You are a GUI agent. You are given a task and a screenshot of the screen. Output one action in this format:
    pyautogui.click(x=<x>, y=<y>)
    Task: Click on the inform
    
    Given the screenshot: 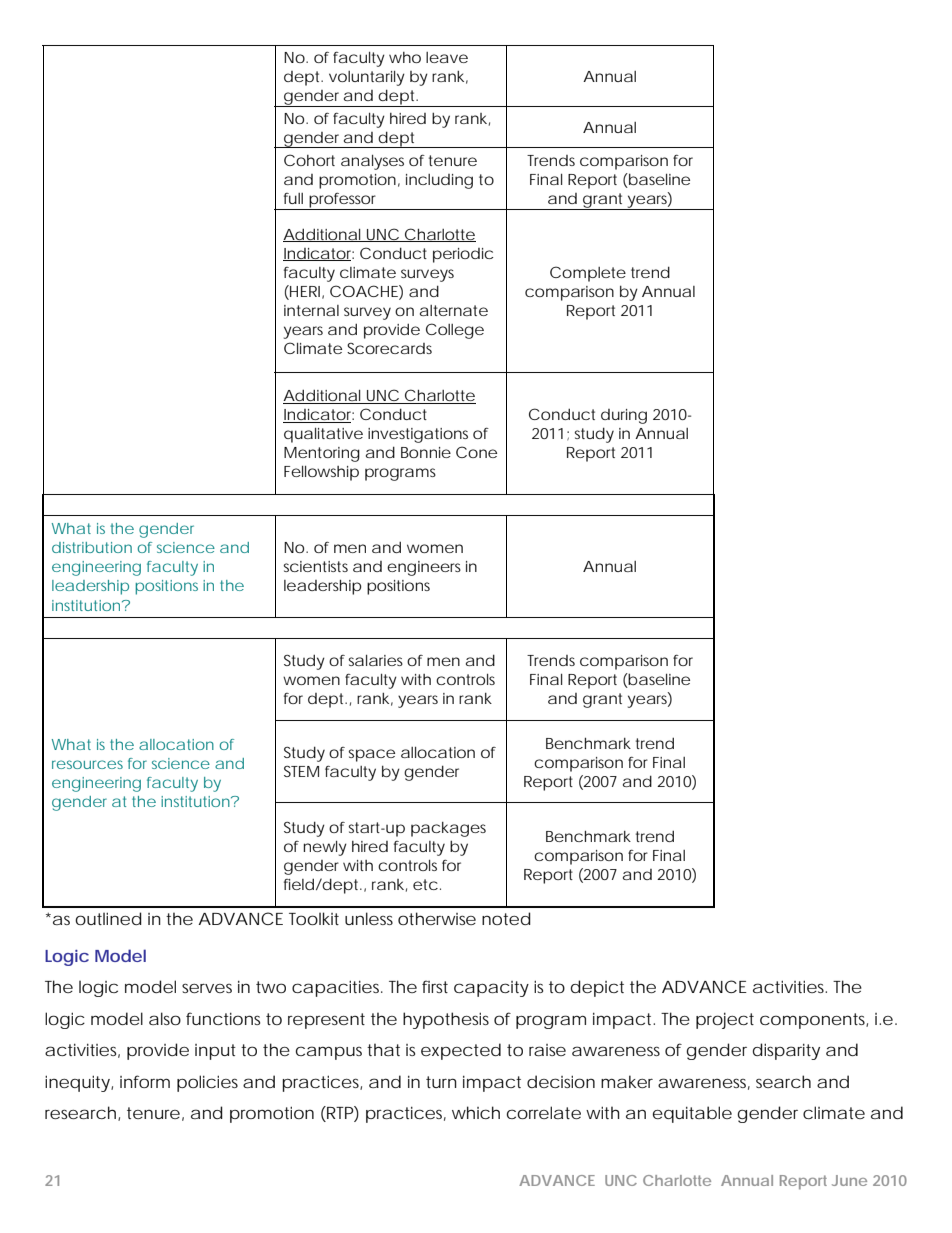 What is the action you would take?
    pyautogui.click(x=145, y=1081)
